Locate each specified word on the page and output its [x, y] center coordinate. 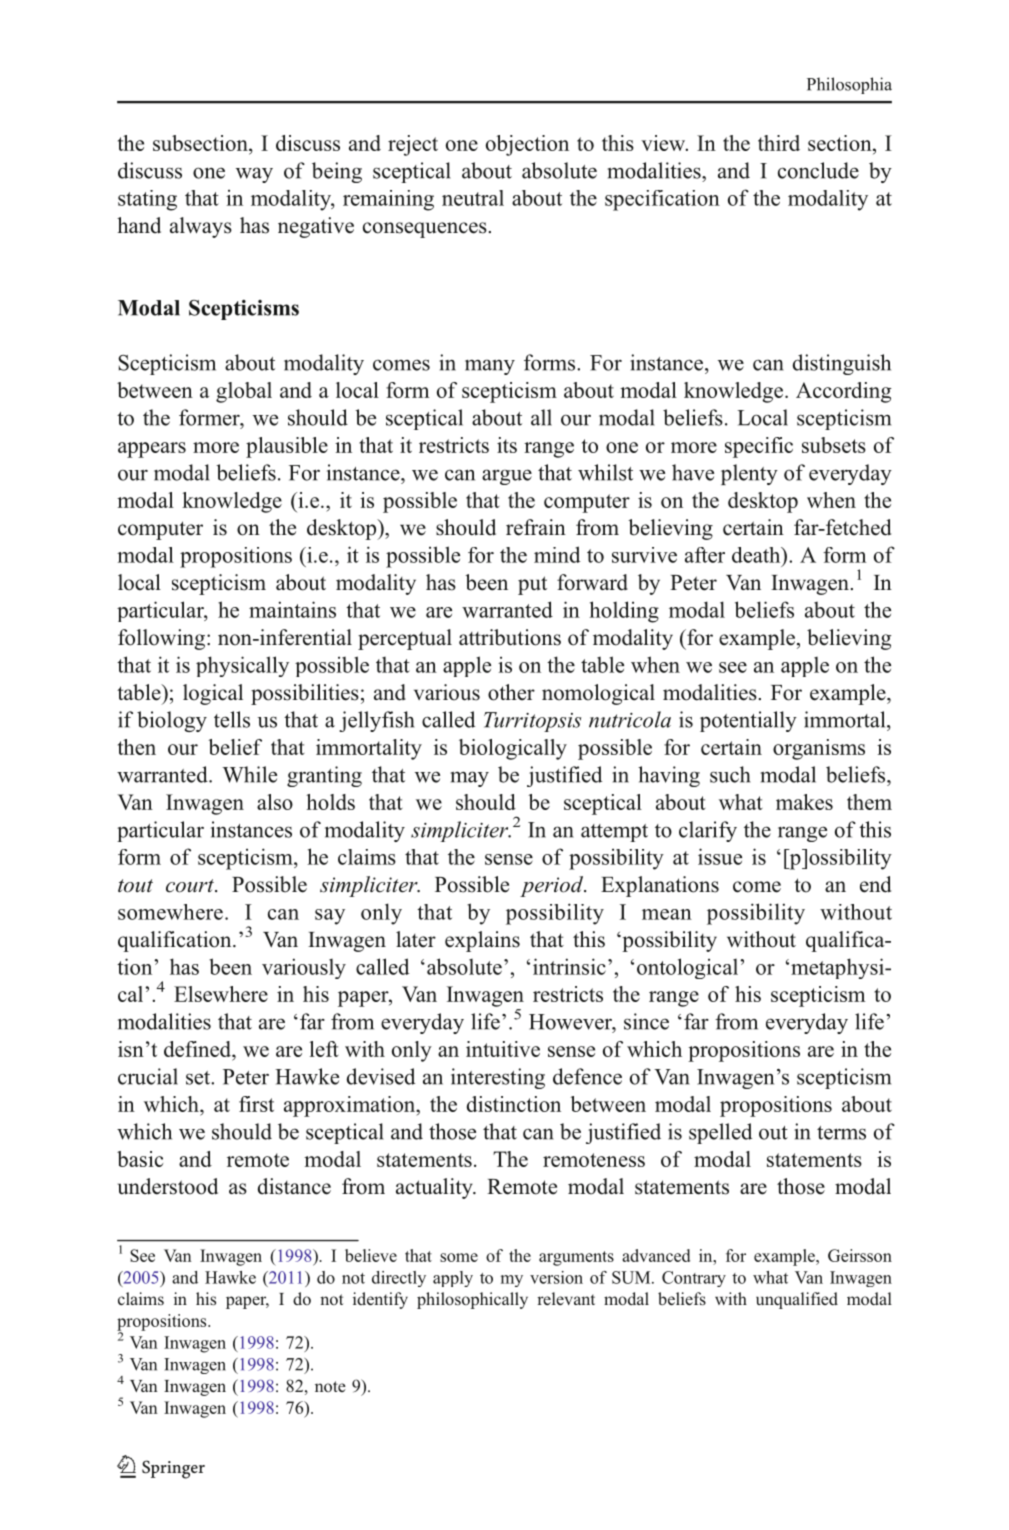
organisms [819, 749]
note [330, 1386]
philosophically [472, 1300]
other [511, 692]
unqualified [797, 1300]
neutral [473, 198]
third [779, 143]
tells [232, 719]
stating [147, 200]
